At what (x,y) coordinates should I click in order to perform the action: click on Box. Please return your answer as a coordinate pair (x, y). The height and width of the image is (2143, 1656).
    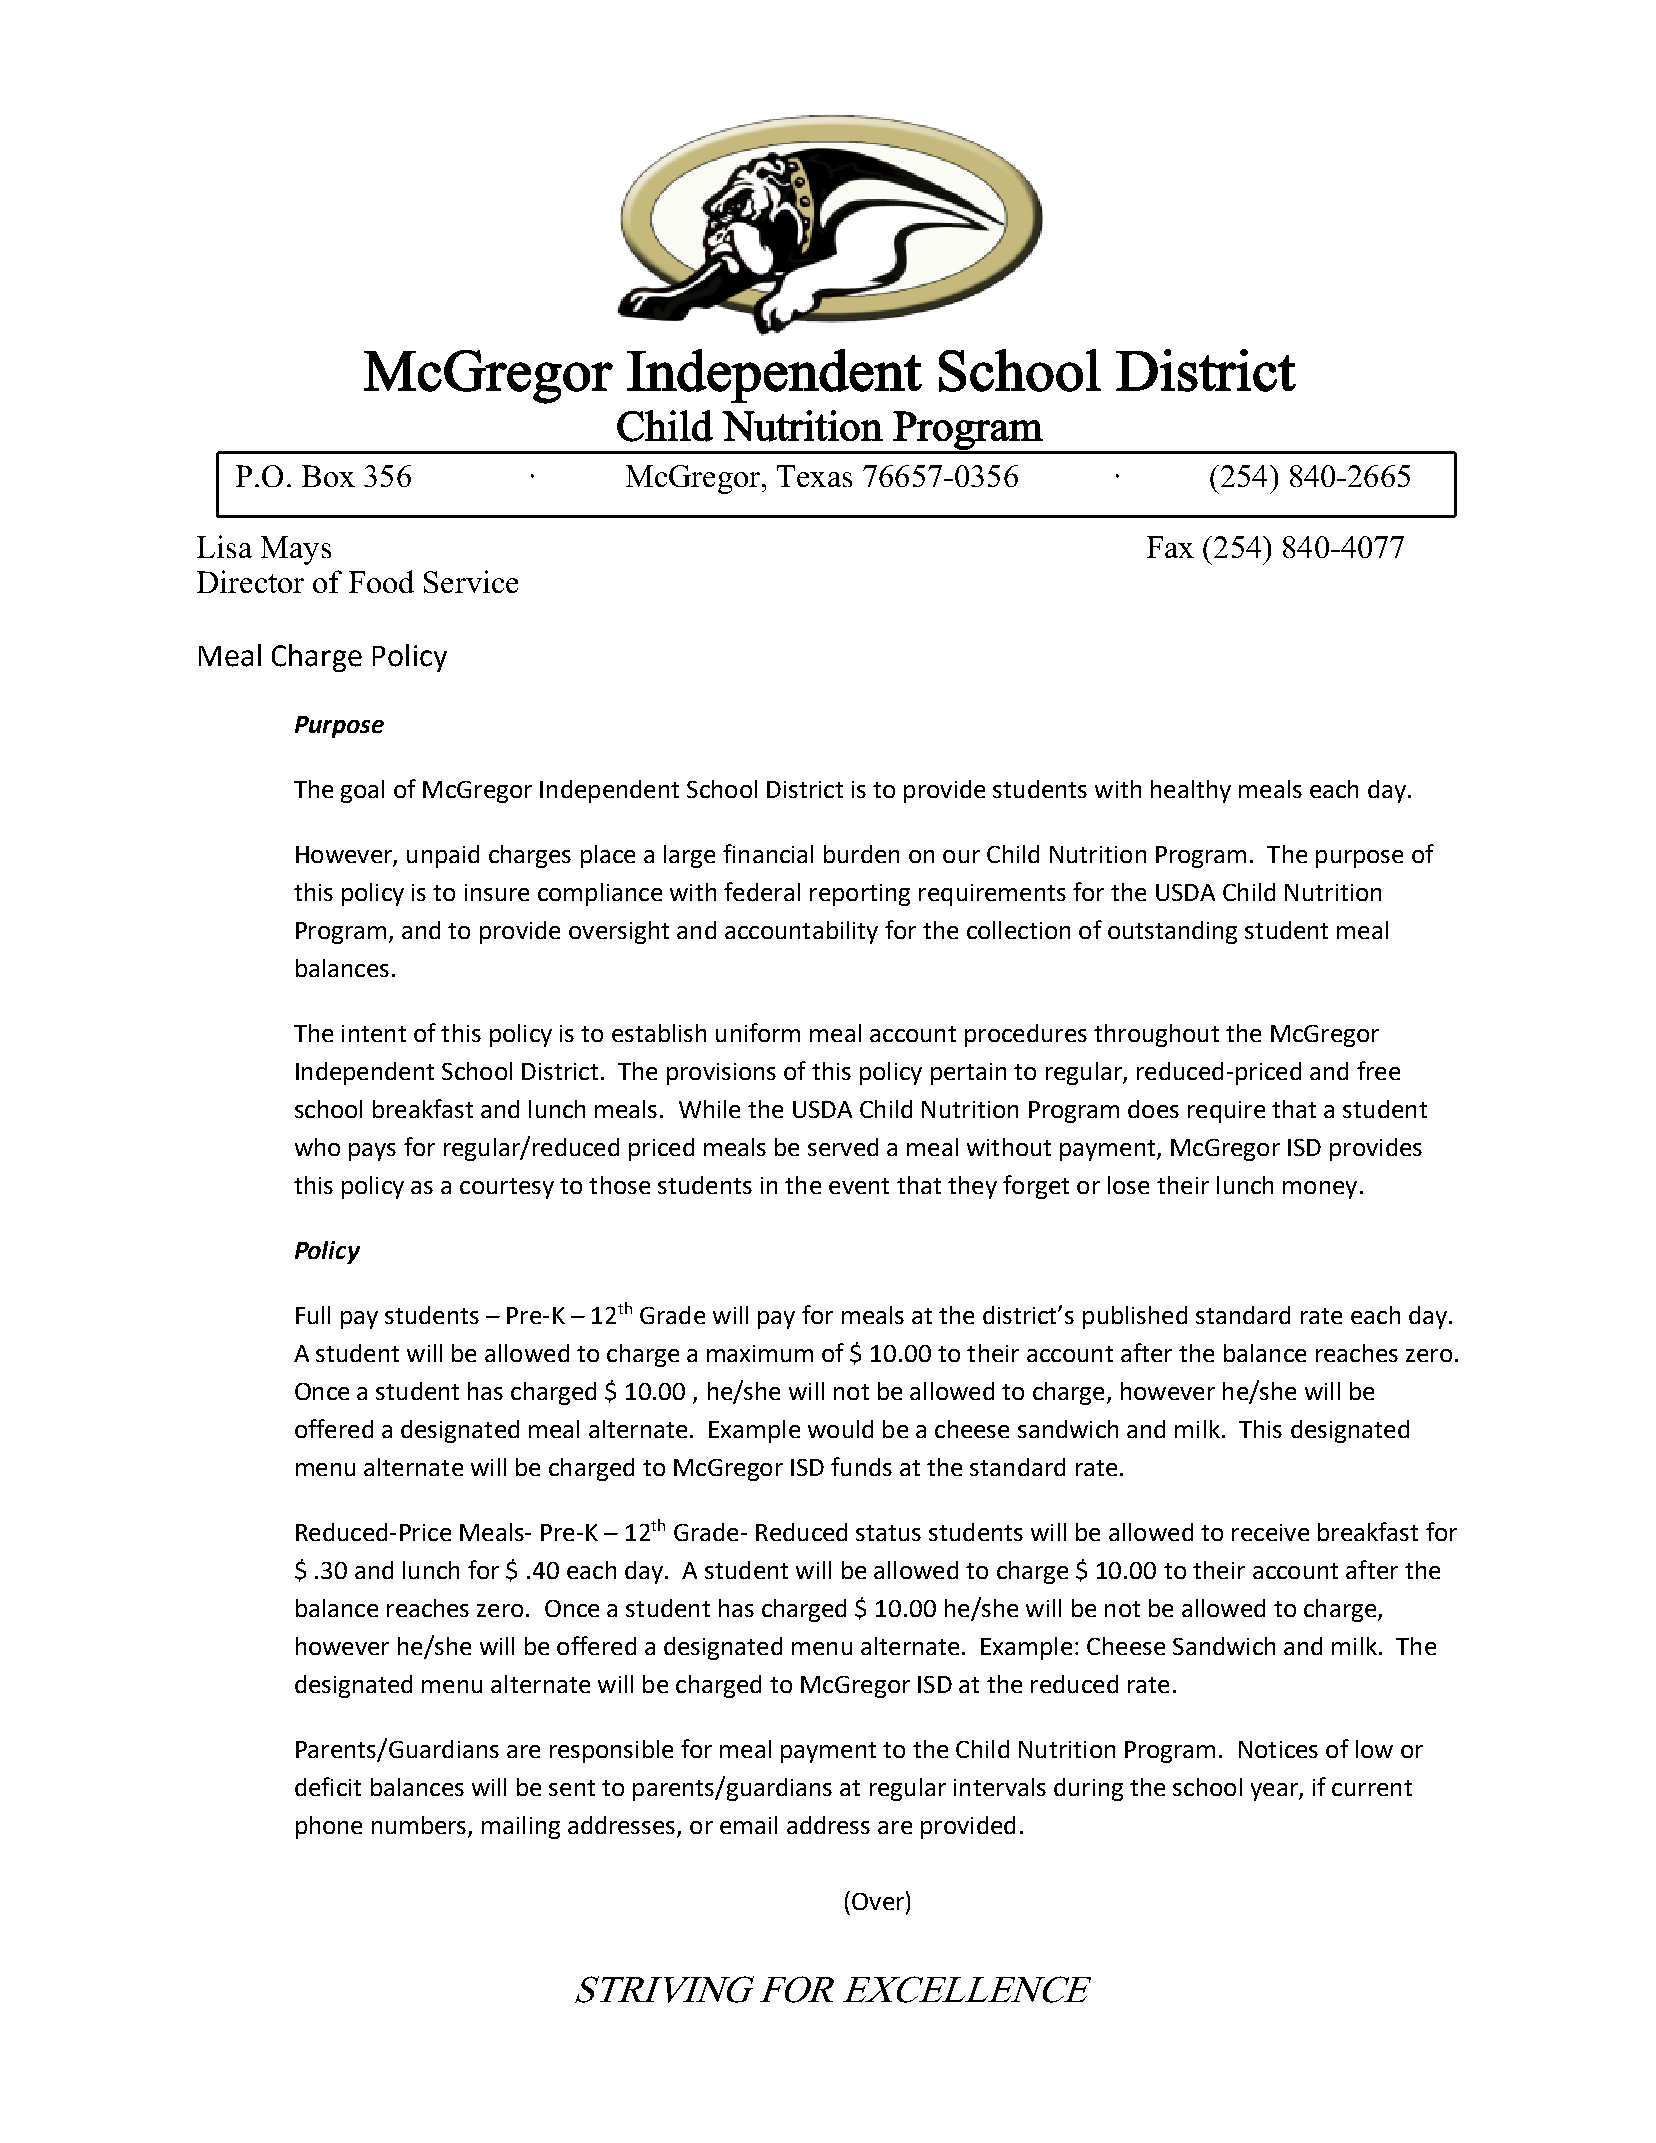
    Looking at the image, I should click on (328, 476).
